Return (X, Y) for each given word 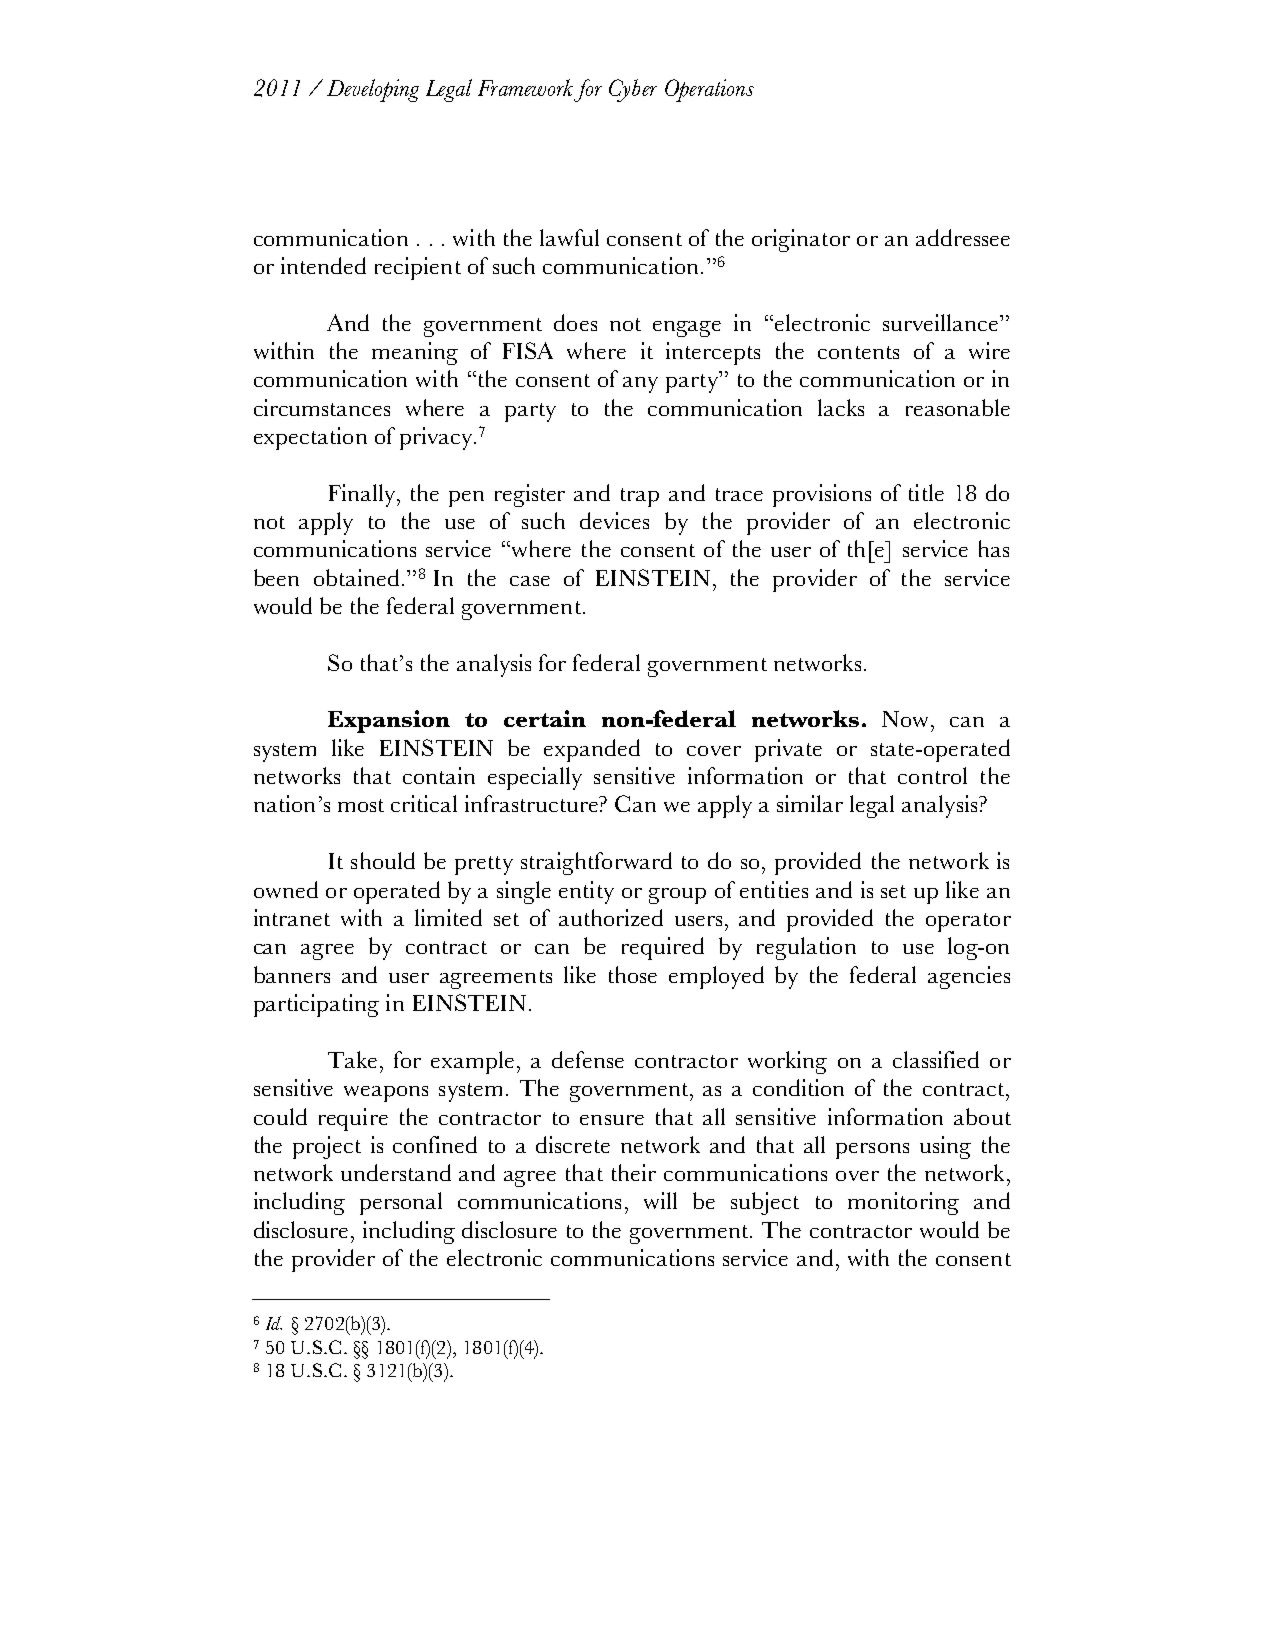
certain (545, 718)
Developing (373, 90)
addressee (963, 237)
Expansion (389, 721)
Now (907, 720)
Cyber (633, 90)
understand (396, 1172)
